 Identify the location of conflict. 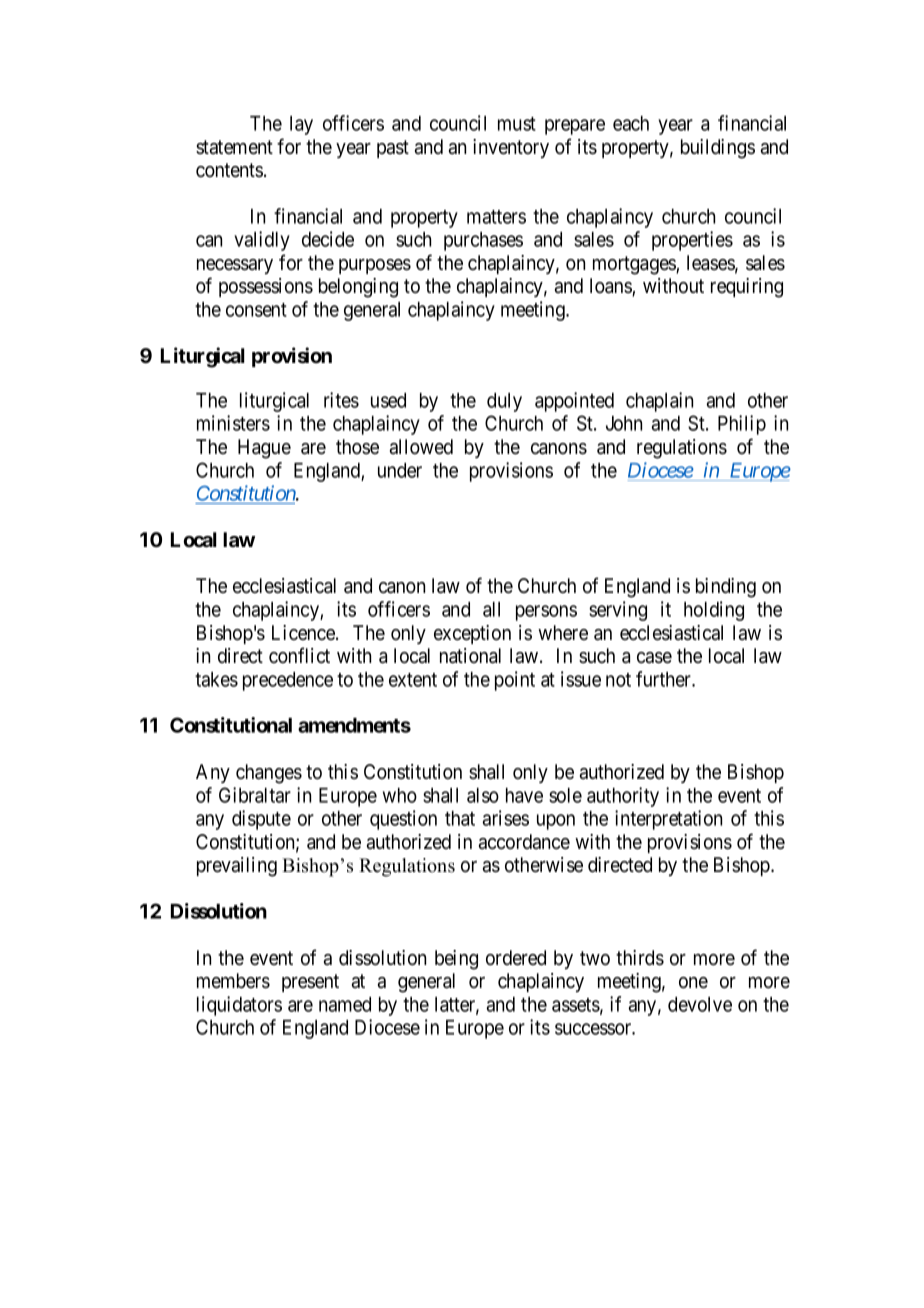
(299, 655).
